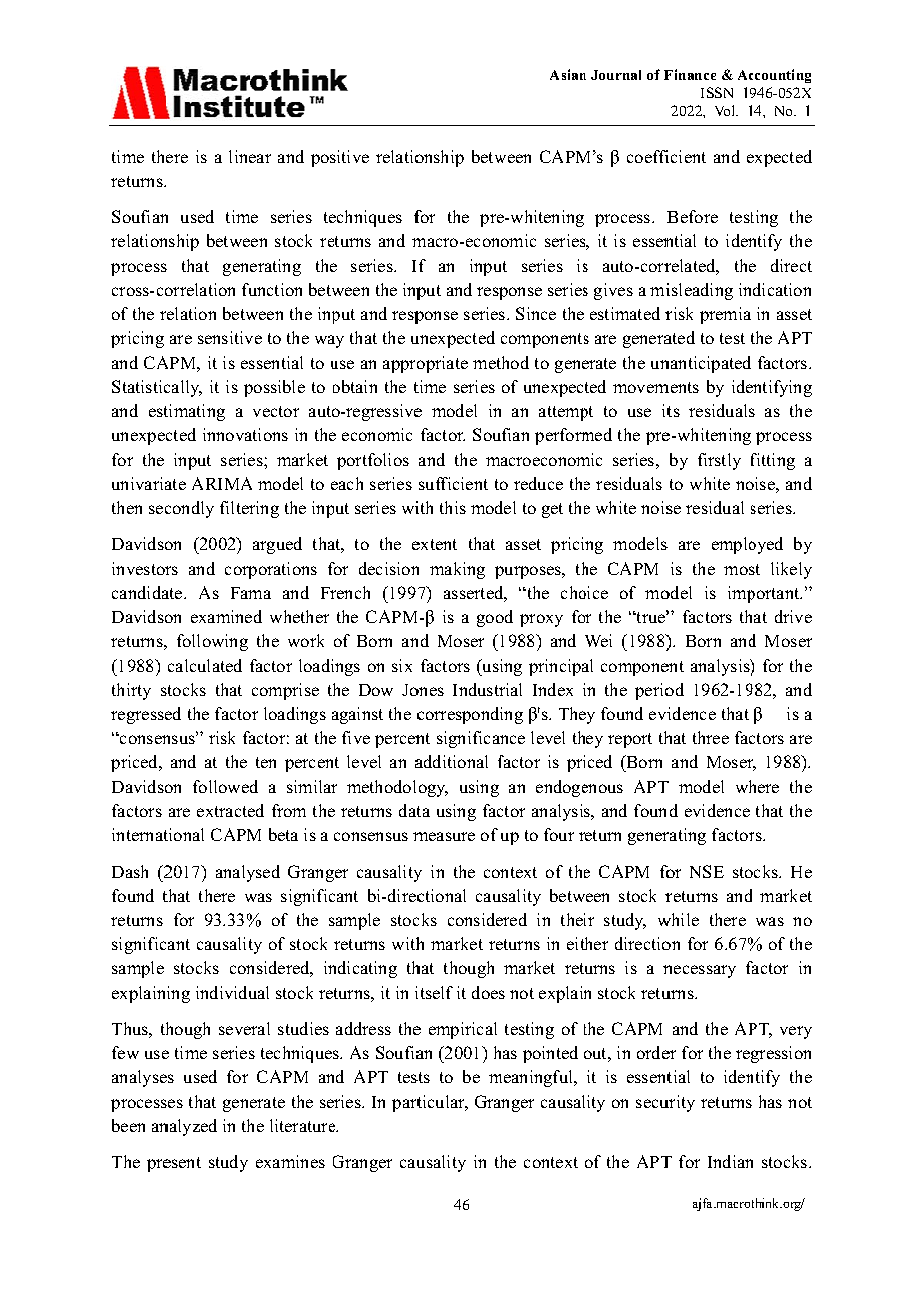  Describe the element at coordinates (726, 110) in the image. I see `Vol` at that location.
